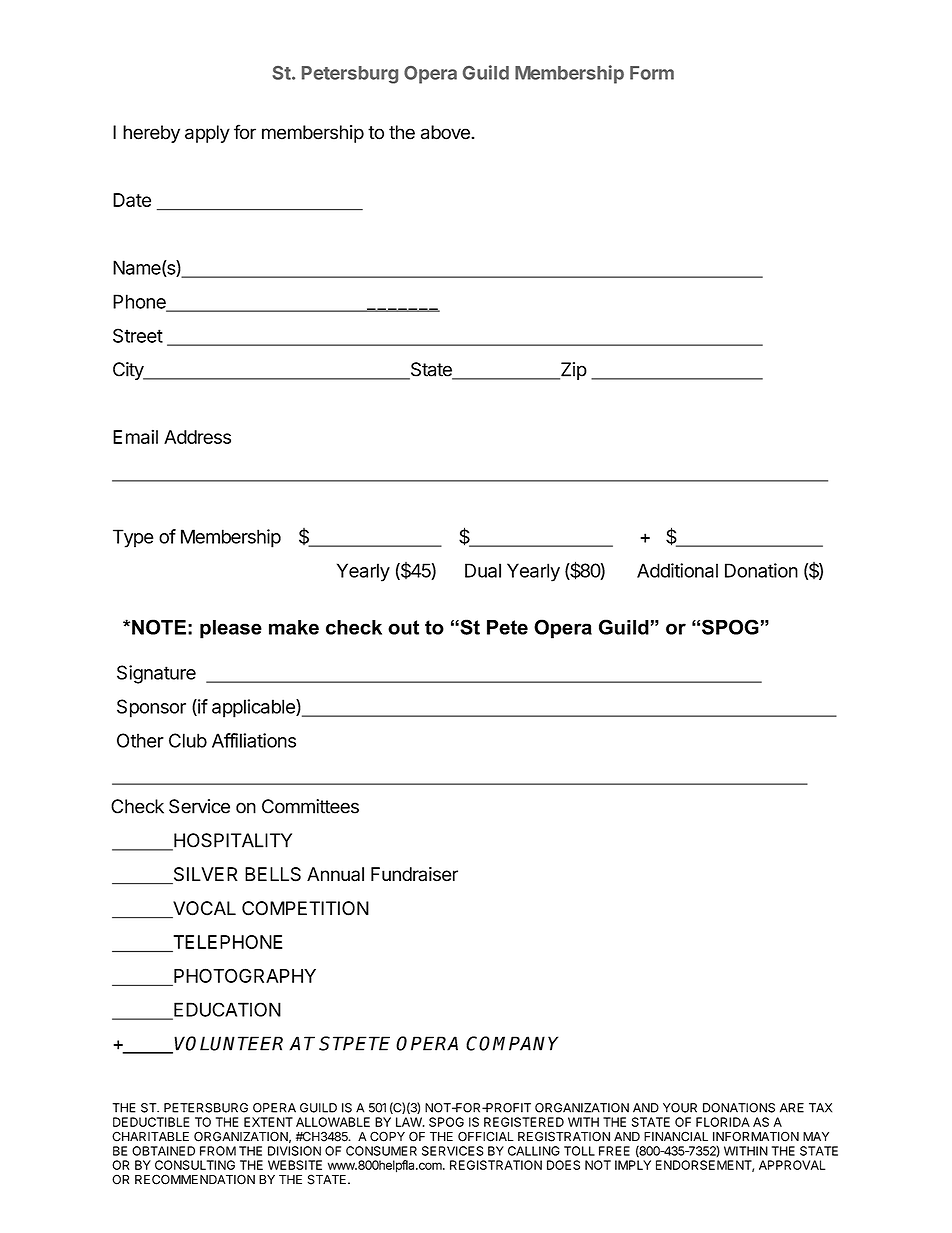 The image size is (952, 1233). What do you see at coordinates (792, 1108) in the image?
I see `ARE` at bounding box center [792, 1108].
